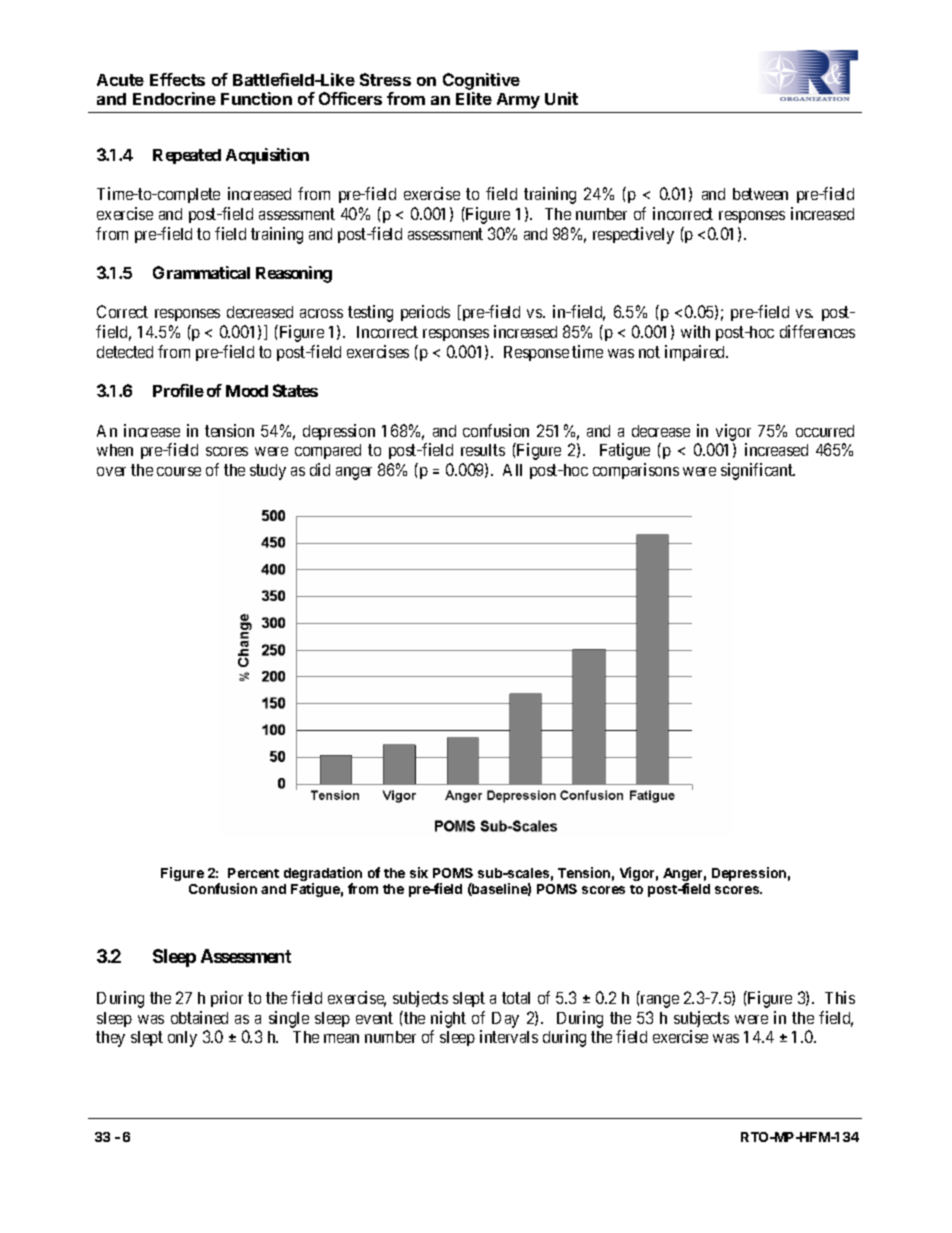 This screenshot has height=1233, width=952. Describe the element at coordinates (174, 98) in the screenshot. I see `Endocrine` at that location.
